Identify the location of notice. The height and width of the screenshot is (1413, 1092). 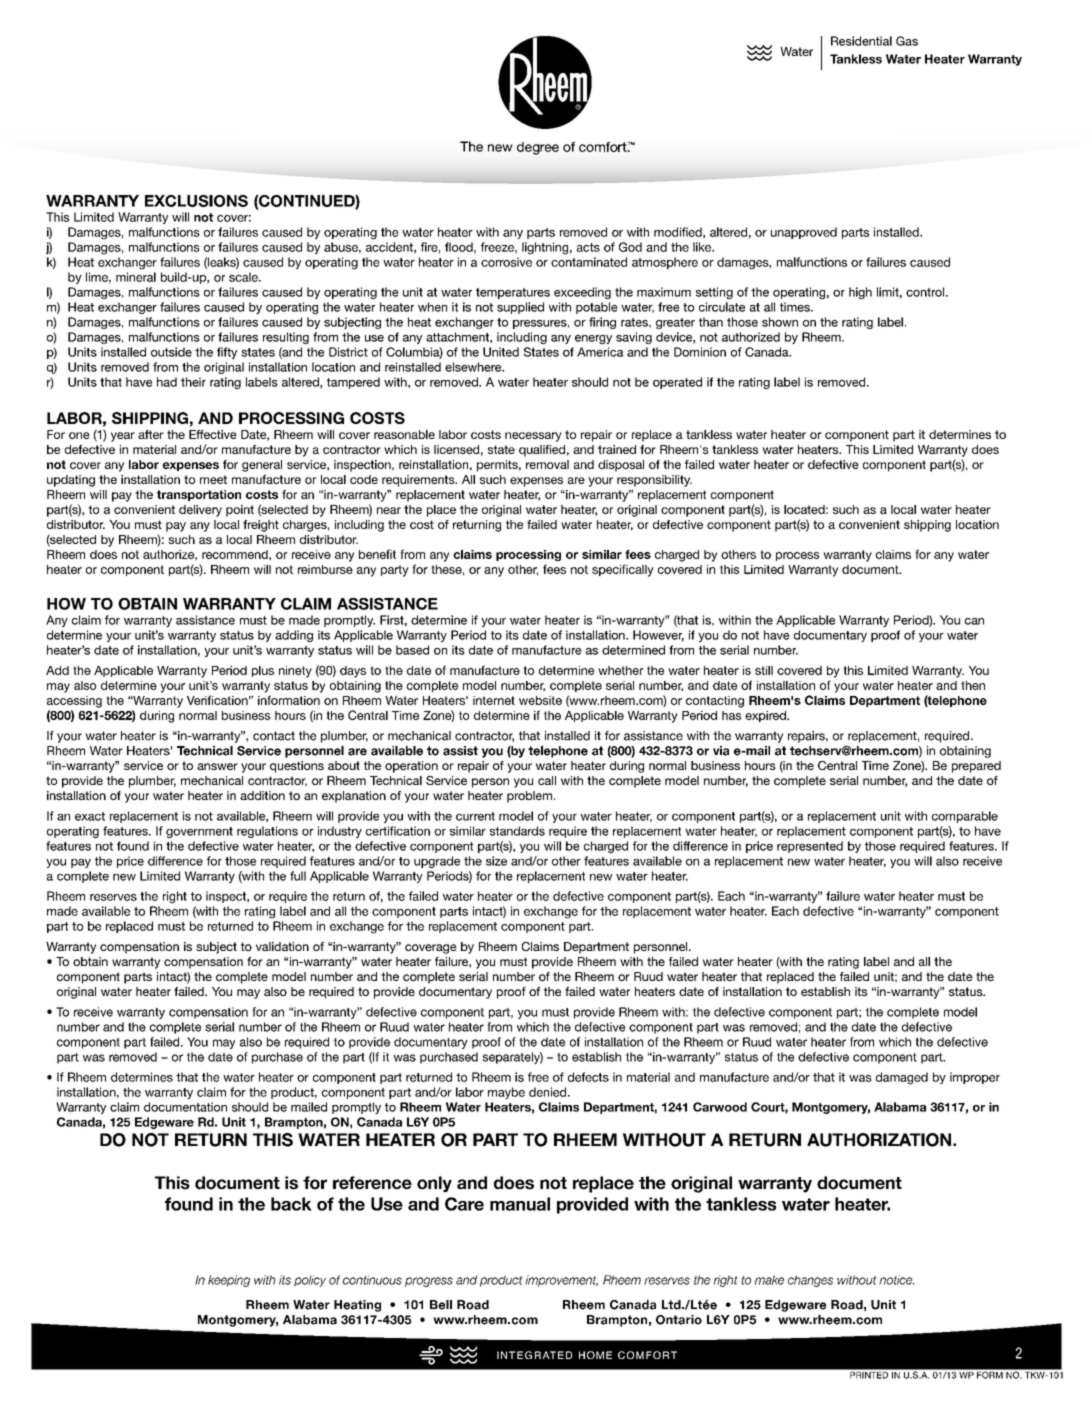
(896, 1280).
